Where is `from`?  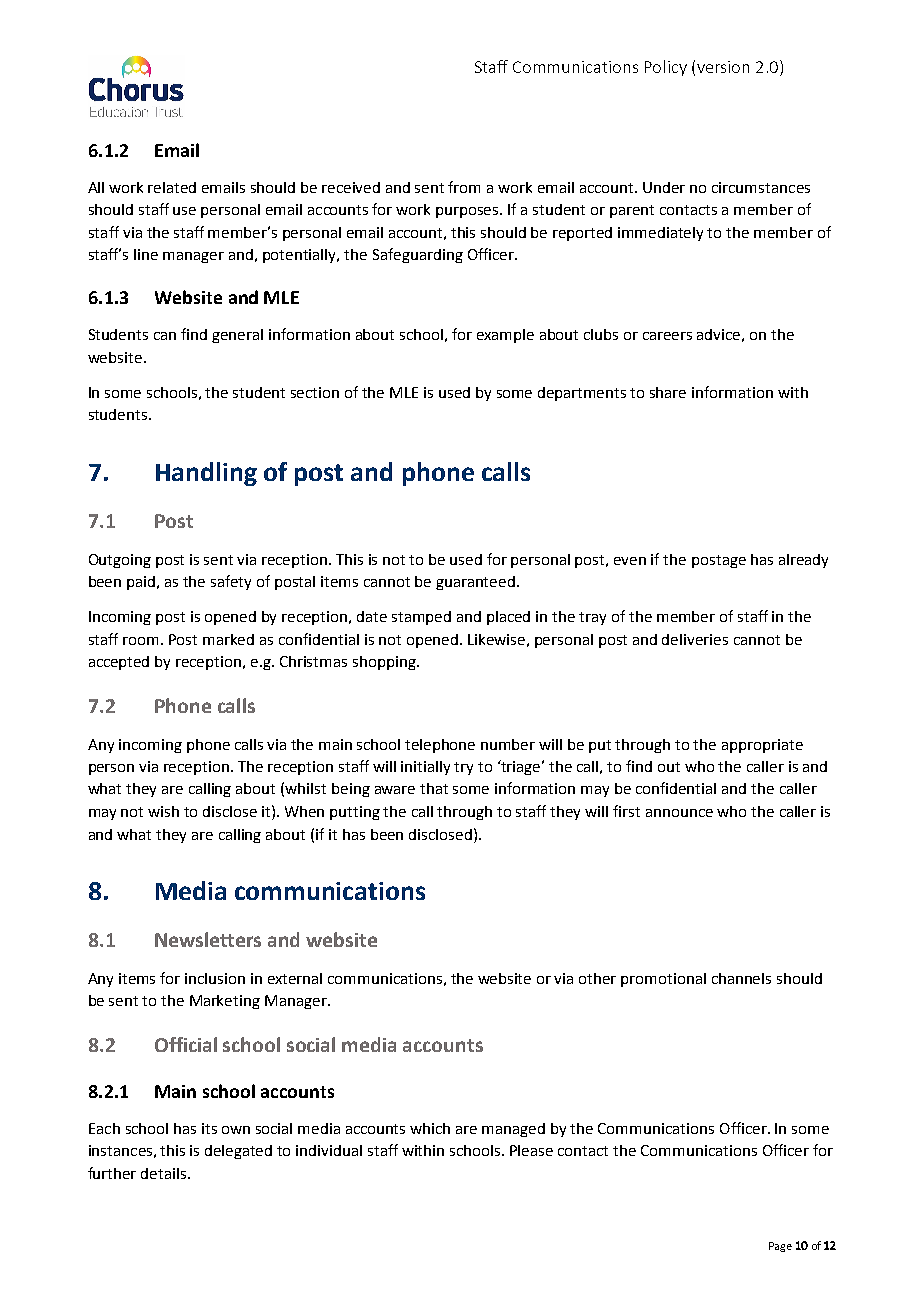 from is located at coordinates (464, 187).
